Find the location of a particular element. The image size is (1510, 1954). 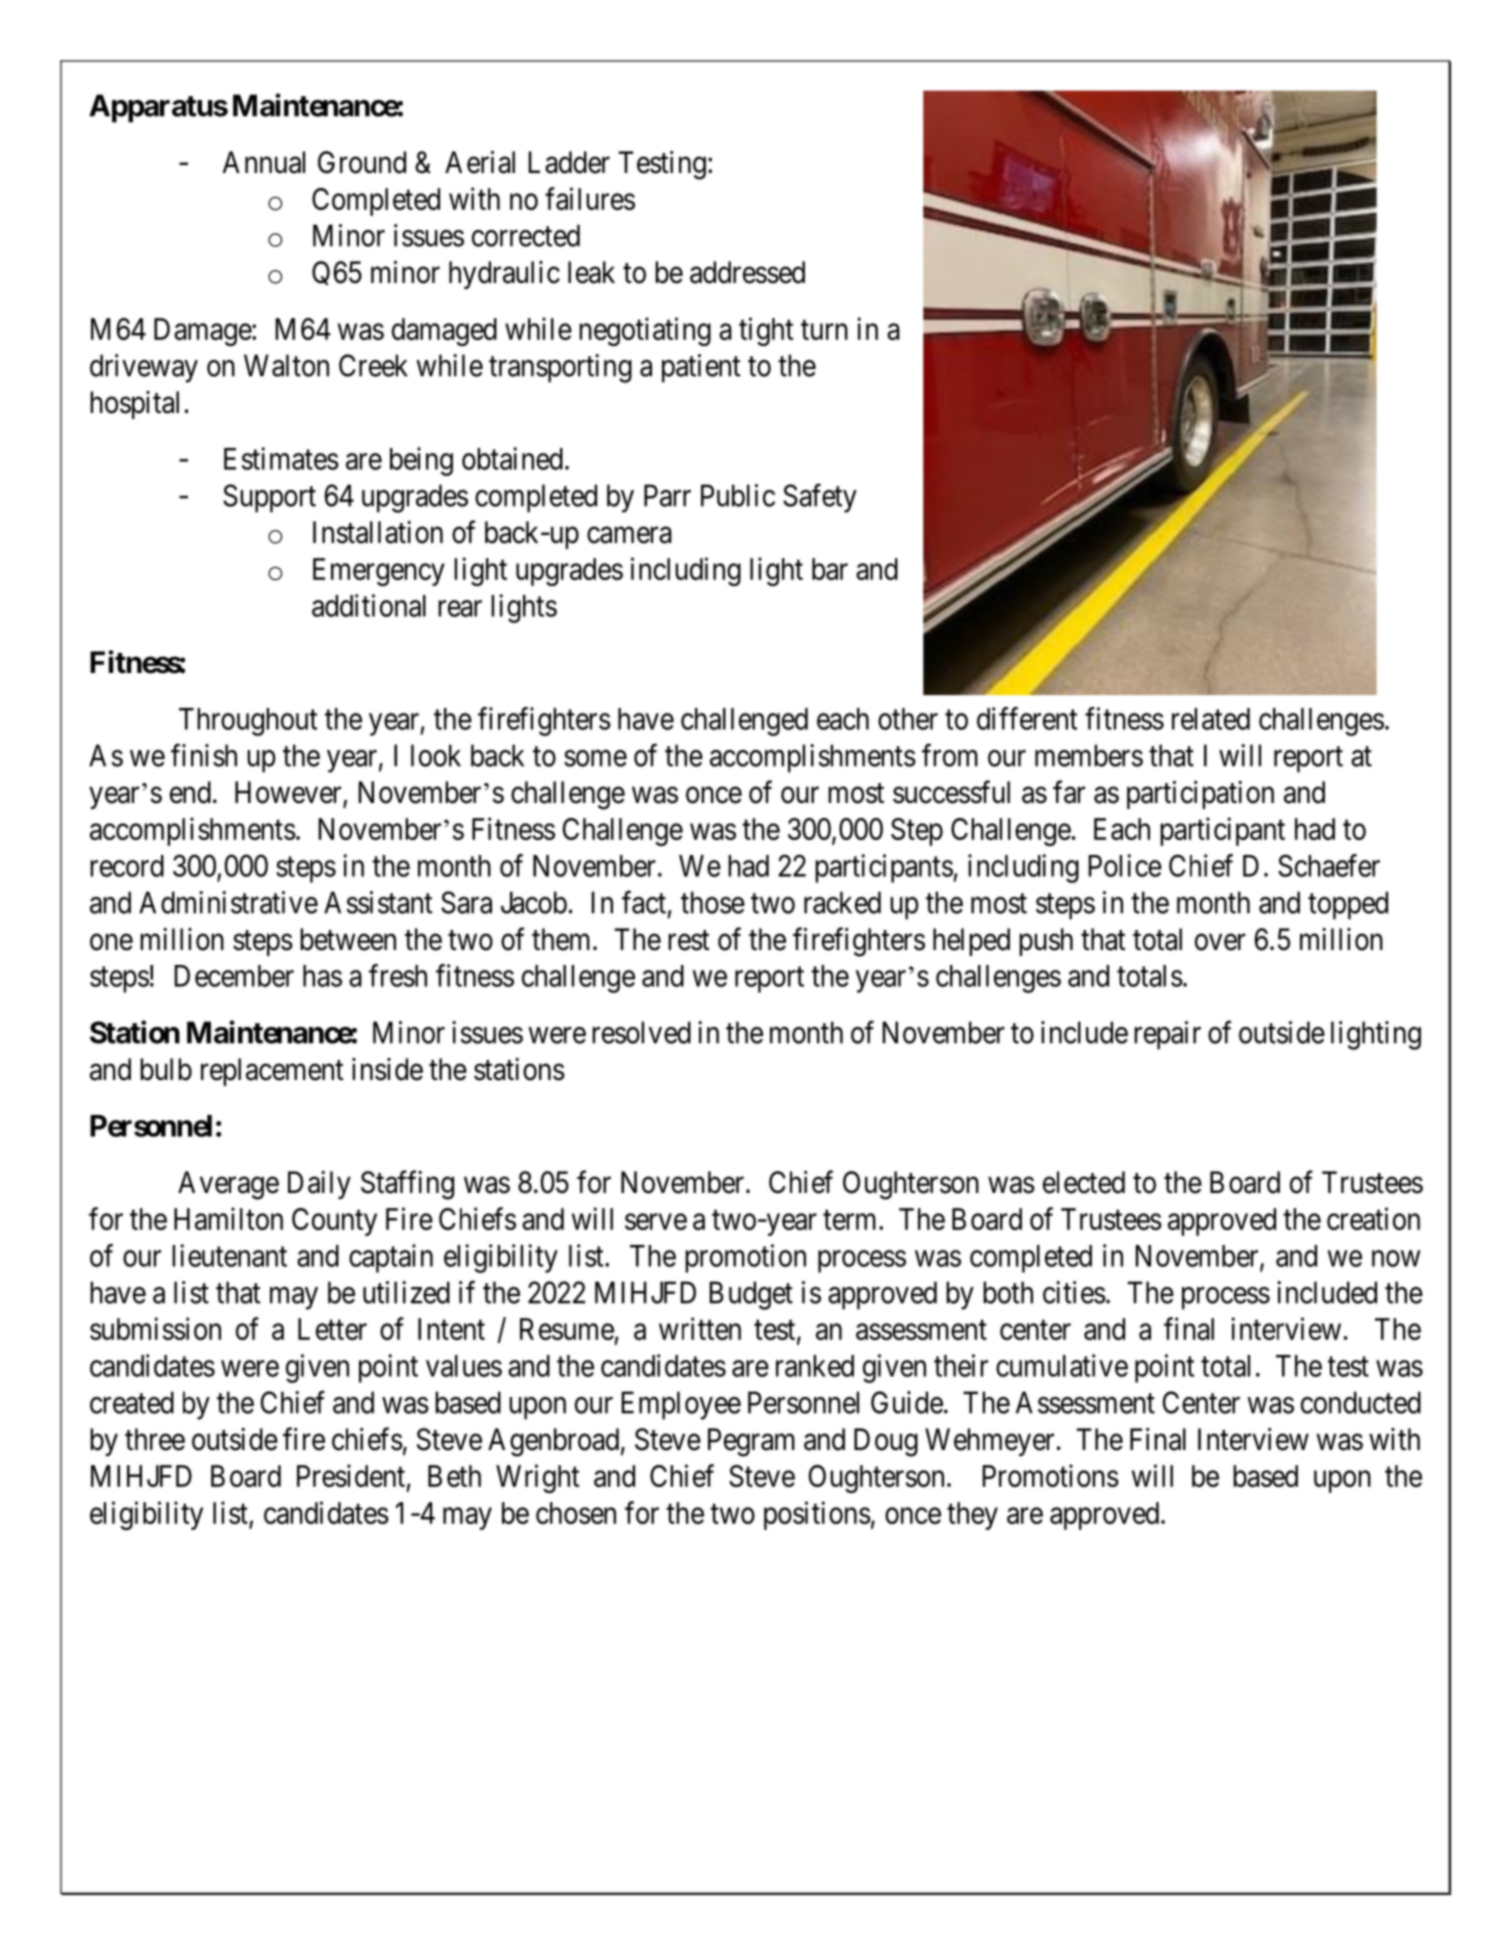

Support is located at coordinates (269, 498).
